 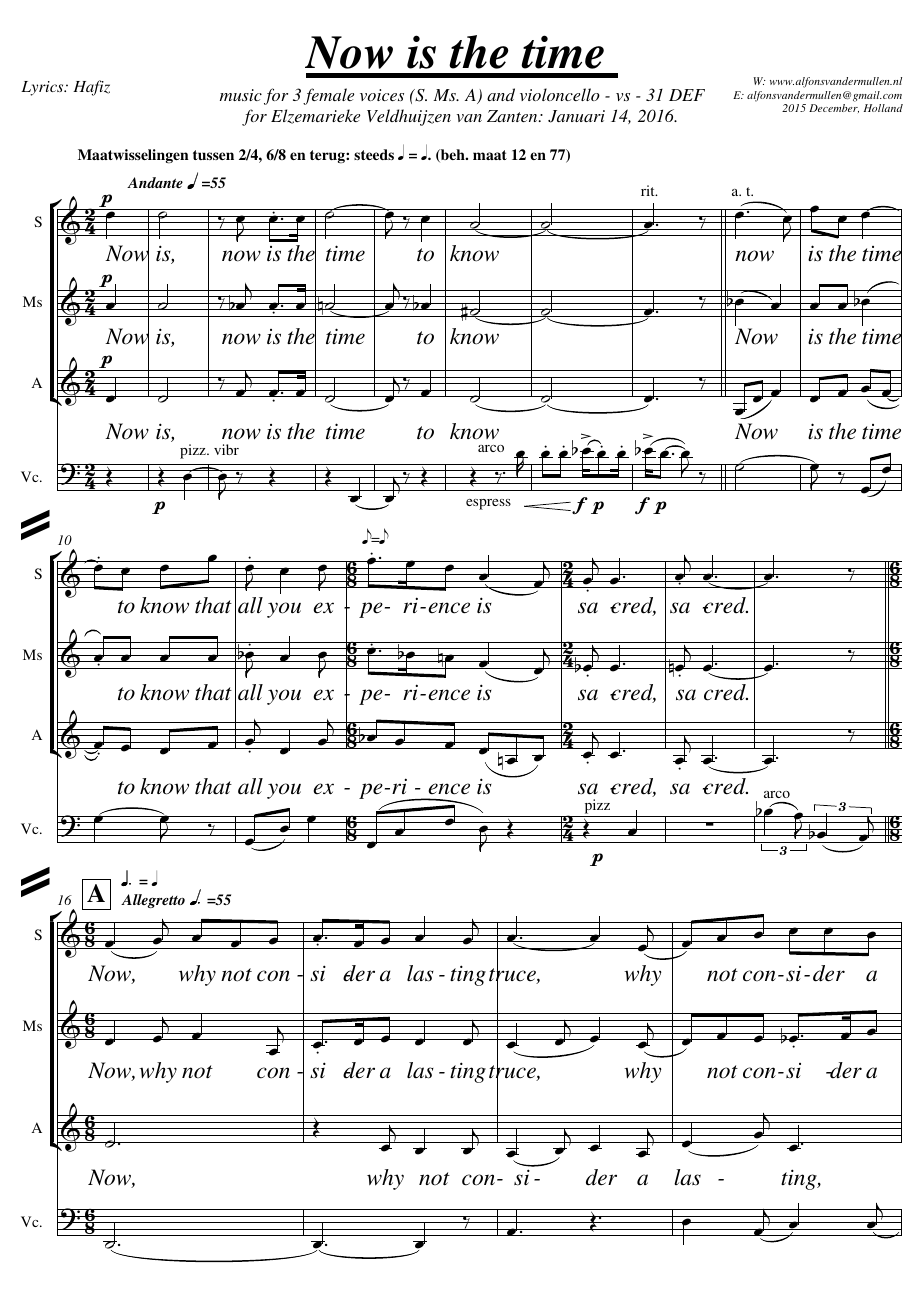 I want to click on Hafiz, so click(x=91, y=88).
